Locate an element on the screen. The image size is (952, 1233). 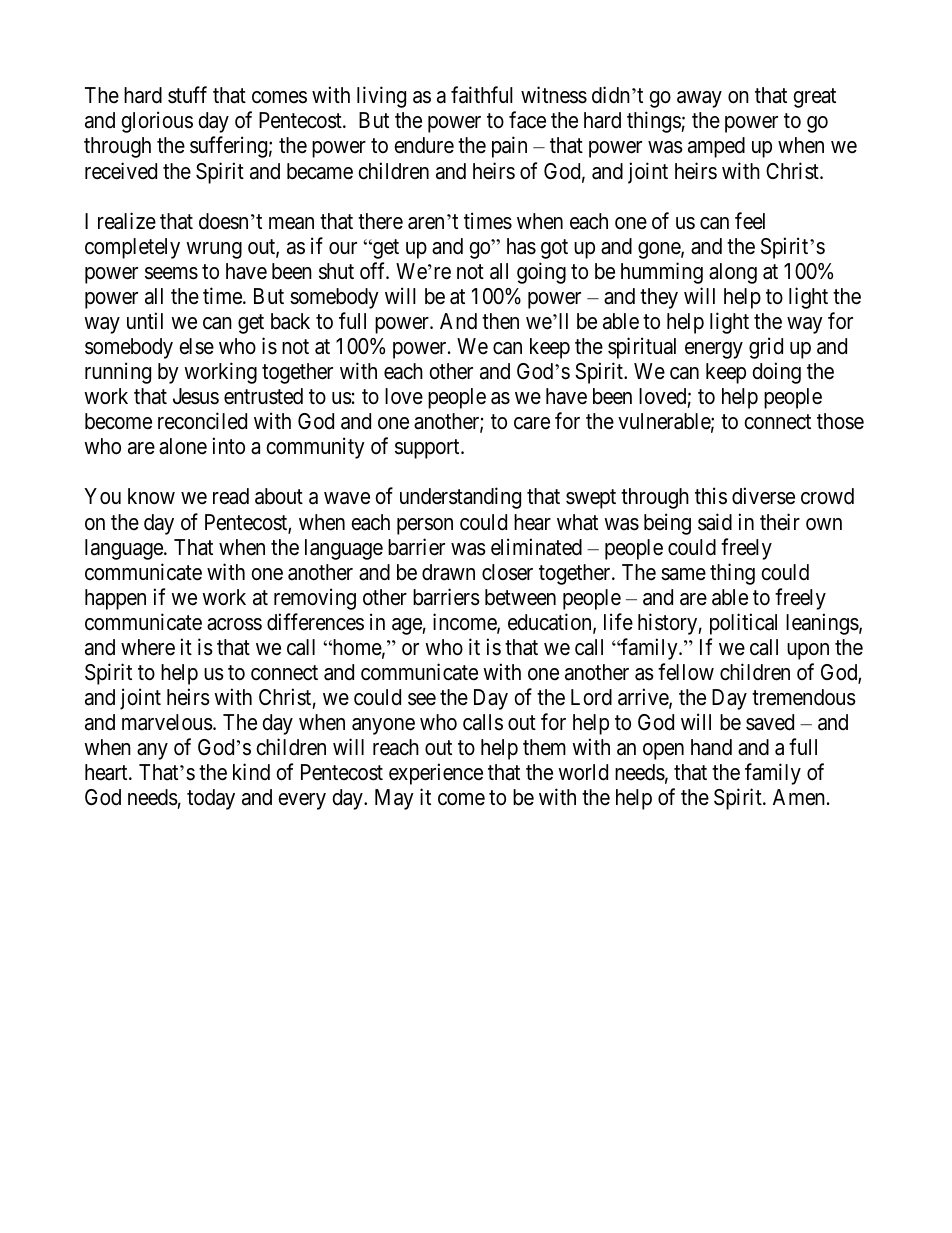
today is located at coordinates (211, 799).
